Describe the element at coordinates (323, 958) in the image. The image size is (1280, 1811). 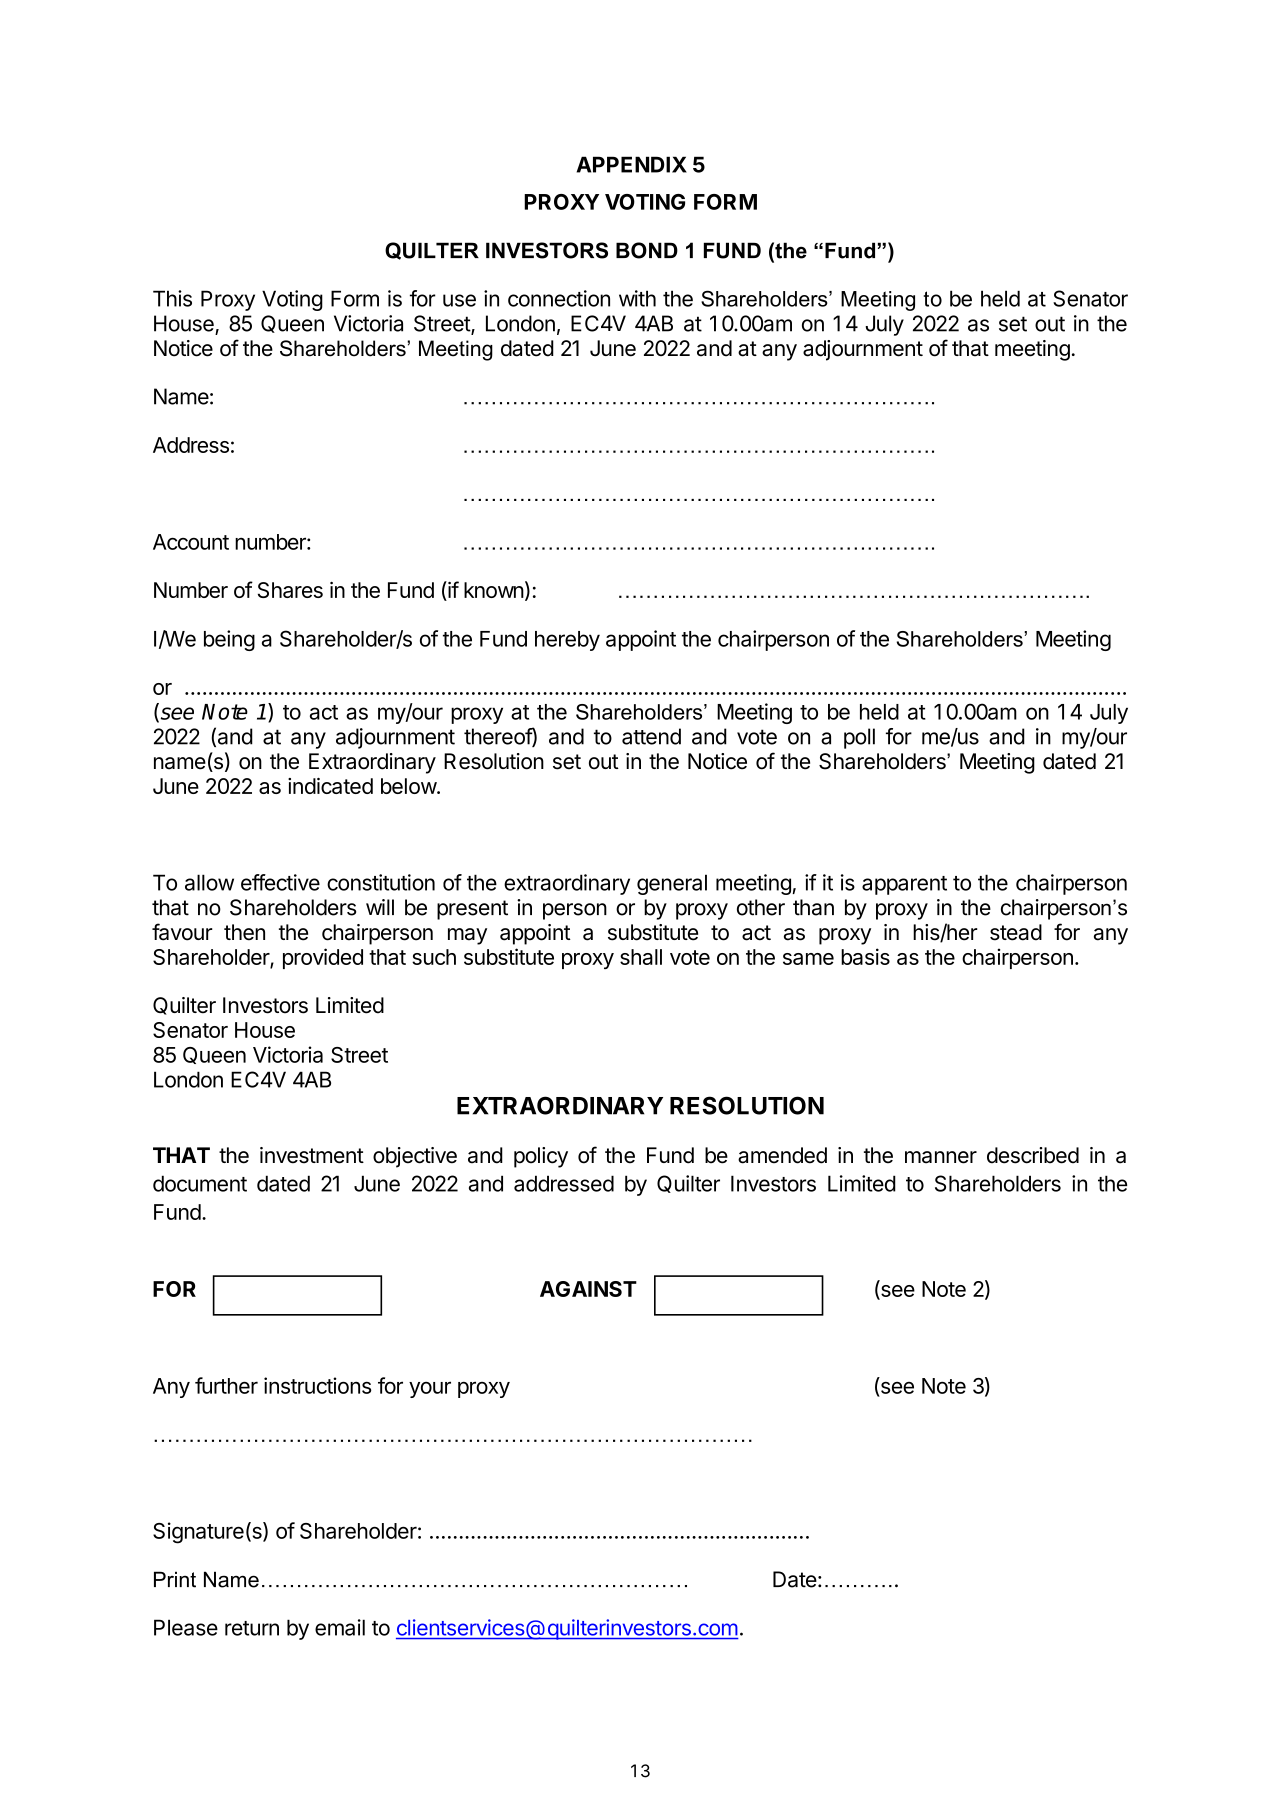
I see `provided` at that location.
